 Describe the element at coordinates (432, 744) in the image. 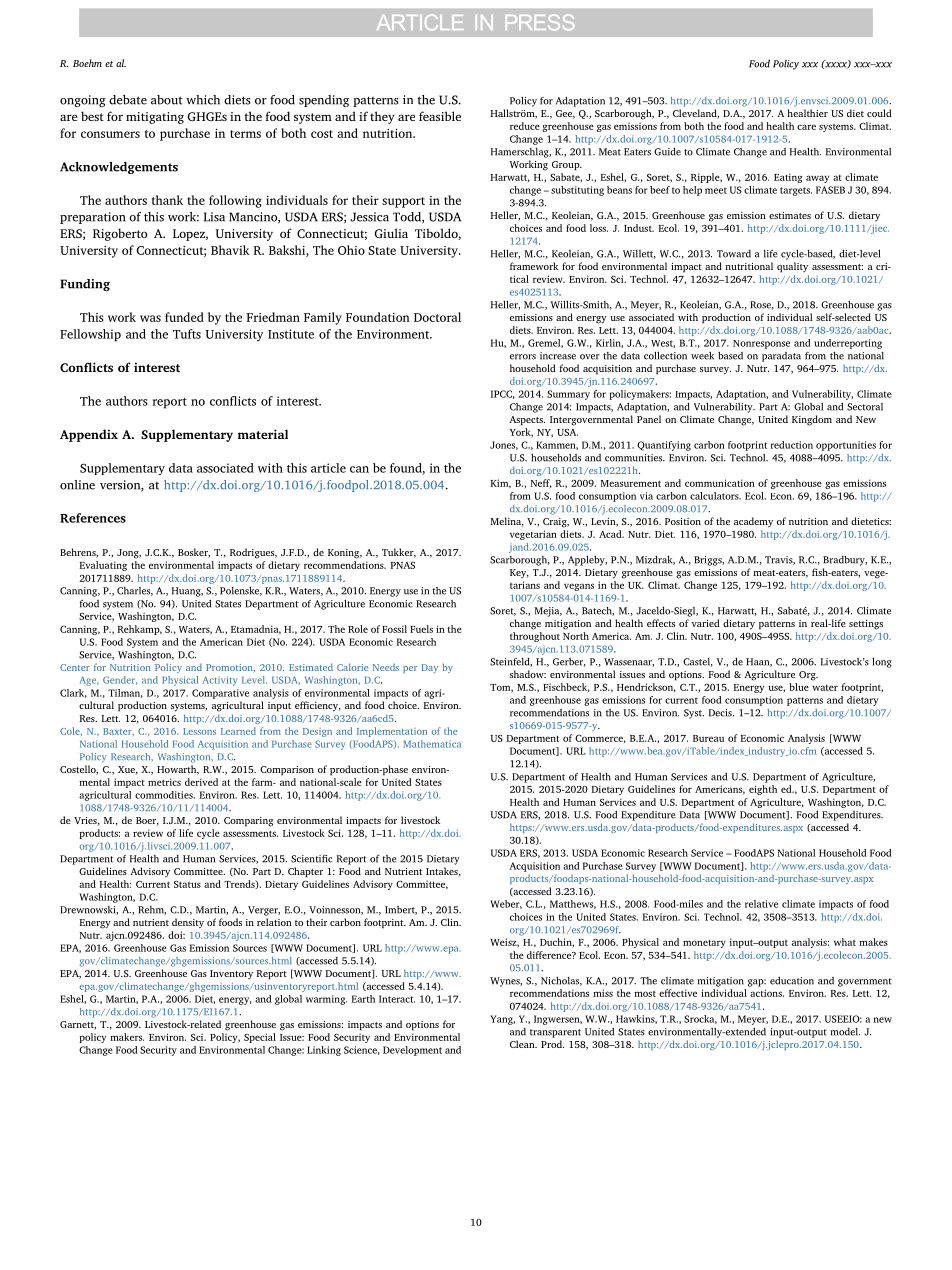

I see `Mathematica` at that location.
